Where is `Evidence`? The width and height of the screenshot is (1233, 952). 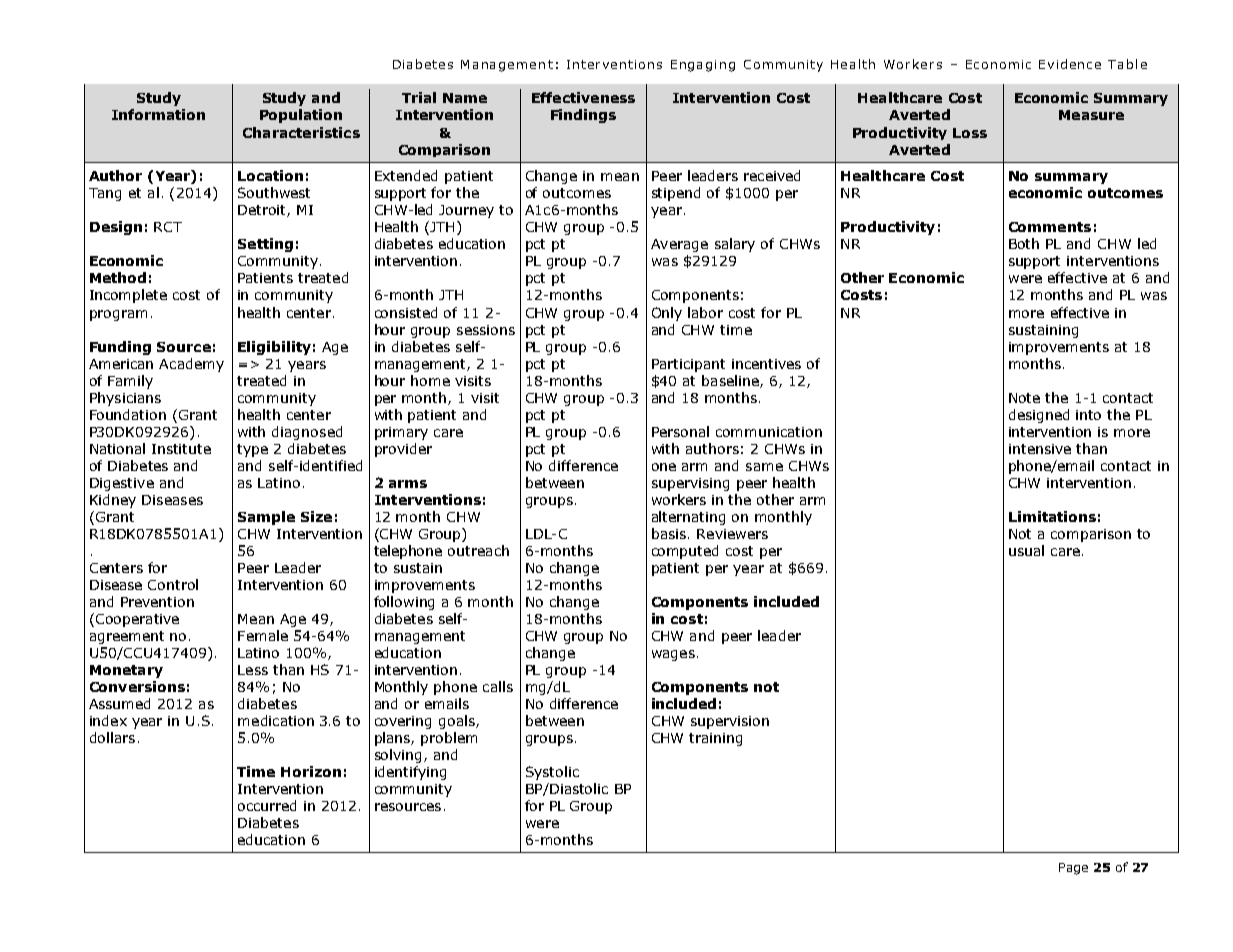
Evidence is located at coordinates (1070, 64).
